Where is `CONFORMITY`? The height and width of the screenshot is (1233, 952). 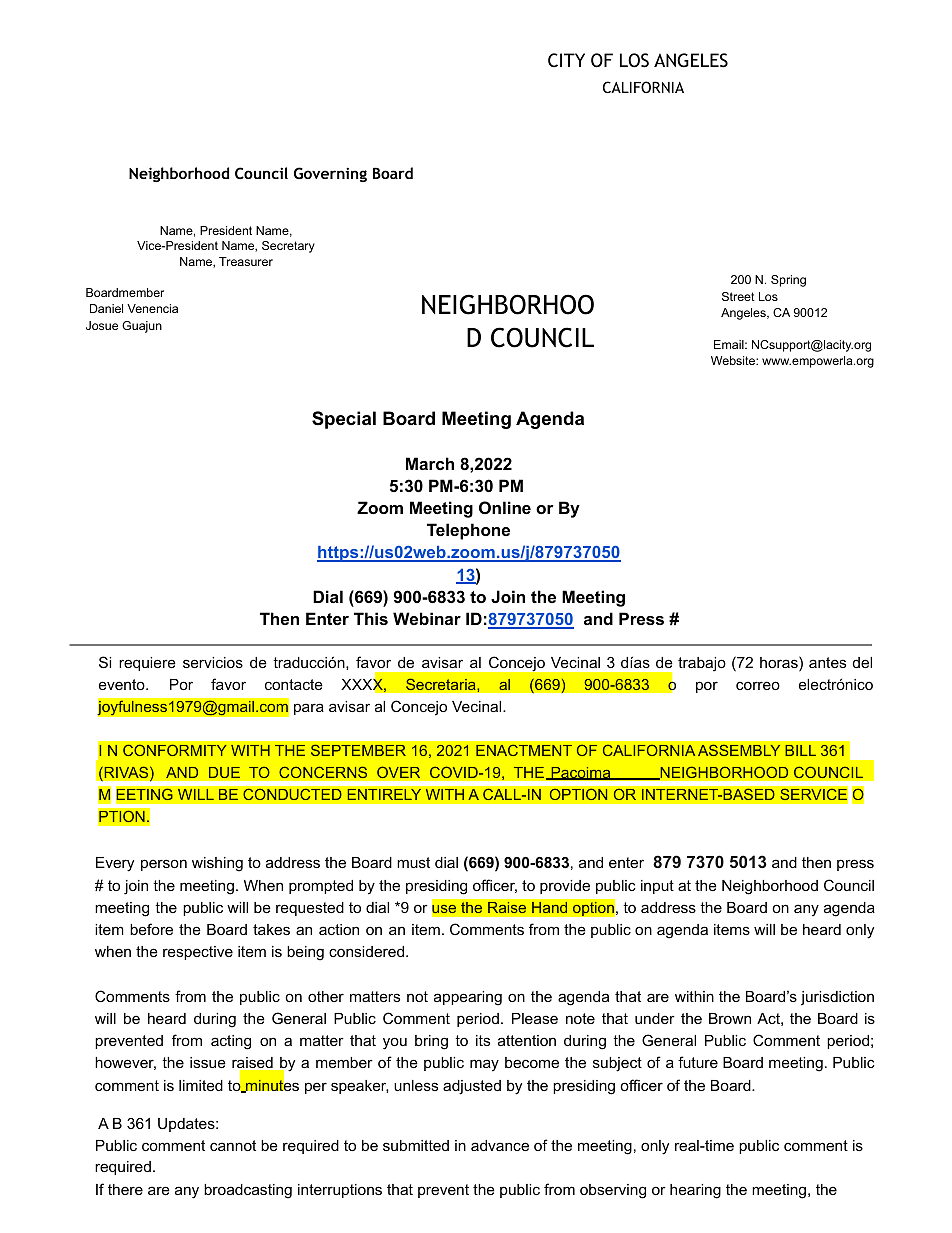
CONFORMITY is located at coordinates (175, 750).
